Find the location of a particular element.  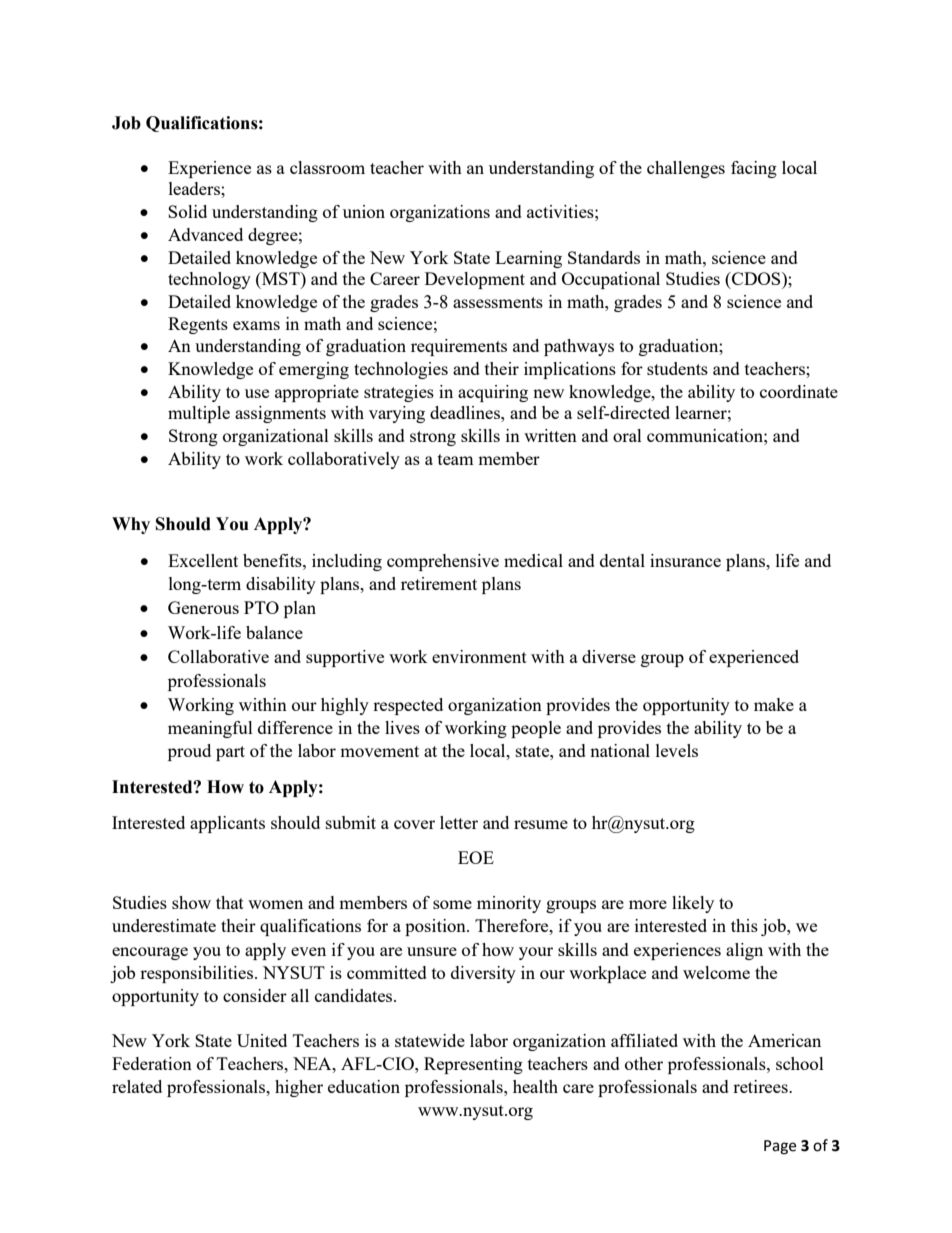

related is located at coordinates (137, 1086).
